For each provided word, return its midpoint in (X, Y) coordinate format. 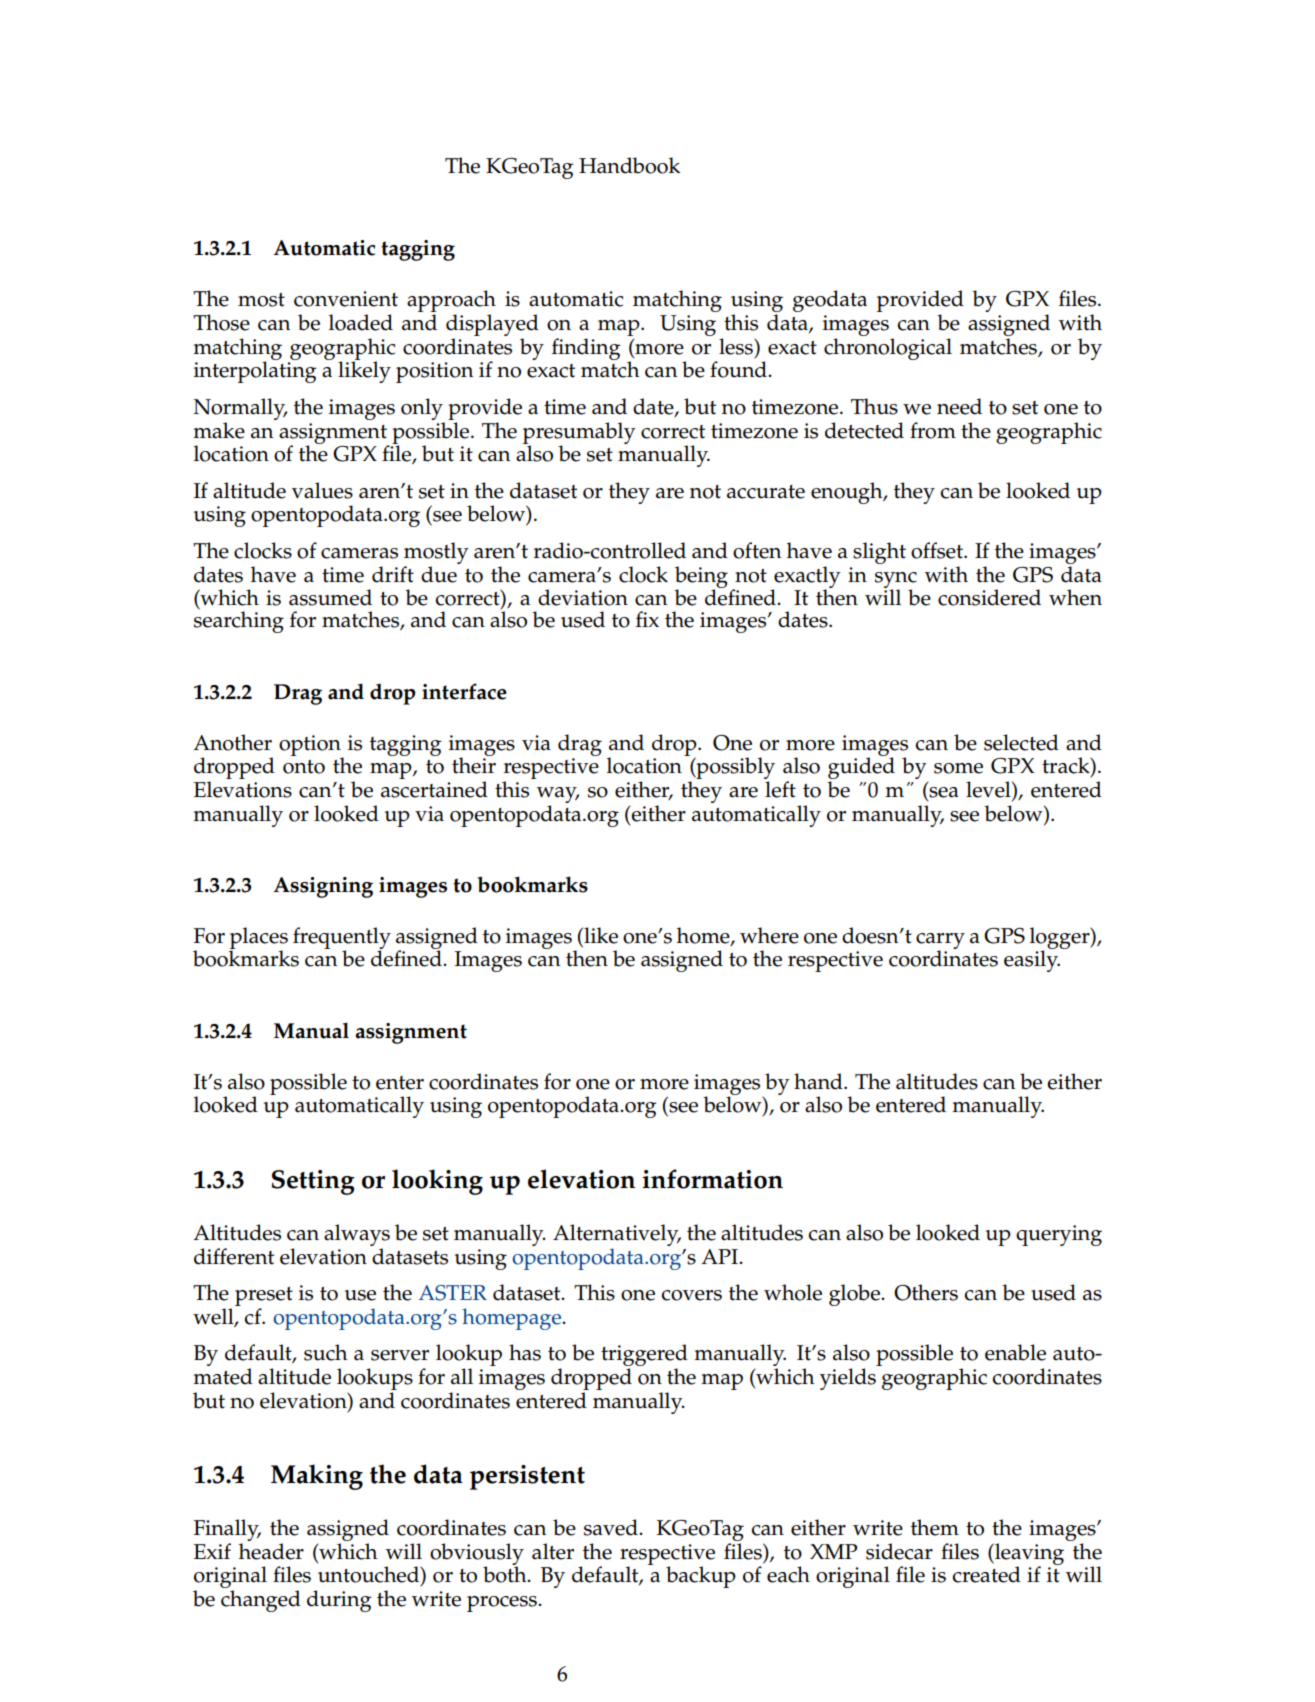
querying (1059, 1235)
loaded (361, 322)
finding (586, 349)
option (311, 746)
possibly (734, 769)
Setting (312, 1182)
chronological (888, 349)
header (271, 1551)
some (958, 768)
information (712, 1179)
